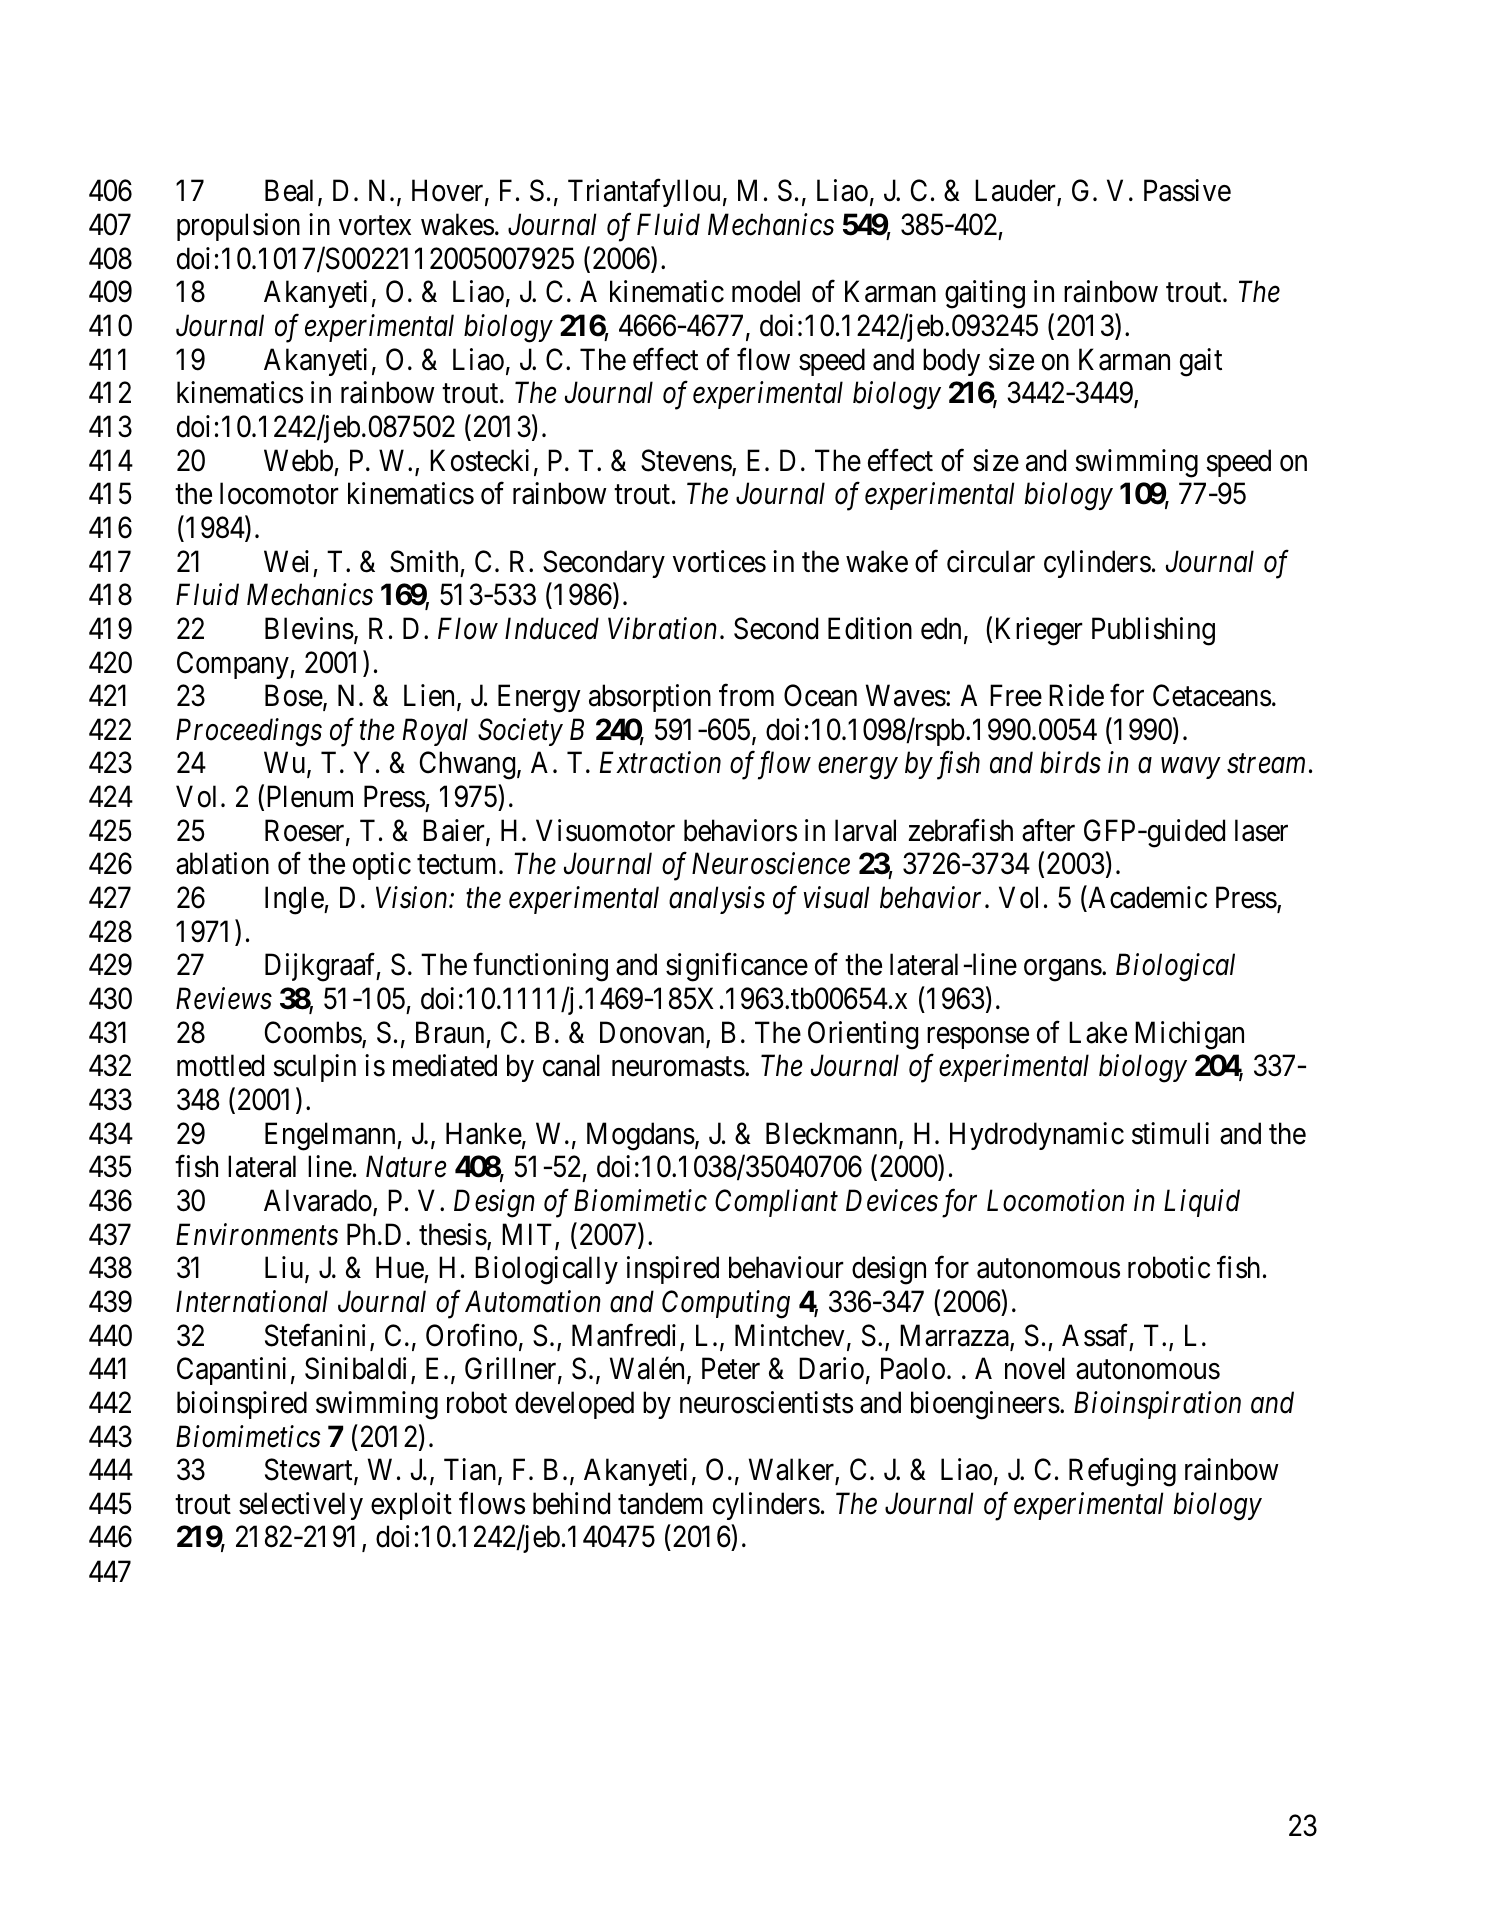  What do you see at coordinates (301, 1506) in the document?
I see `selectively` at bounding box center [301, 1506].
